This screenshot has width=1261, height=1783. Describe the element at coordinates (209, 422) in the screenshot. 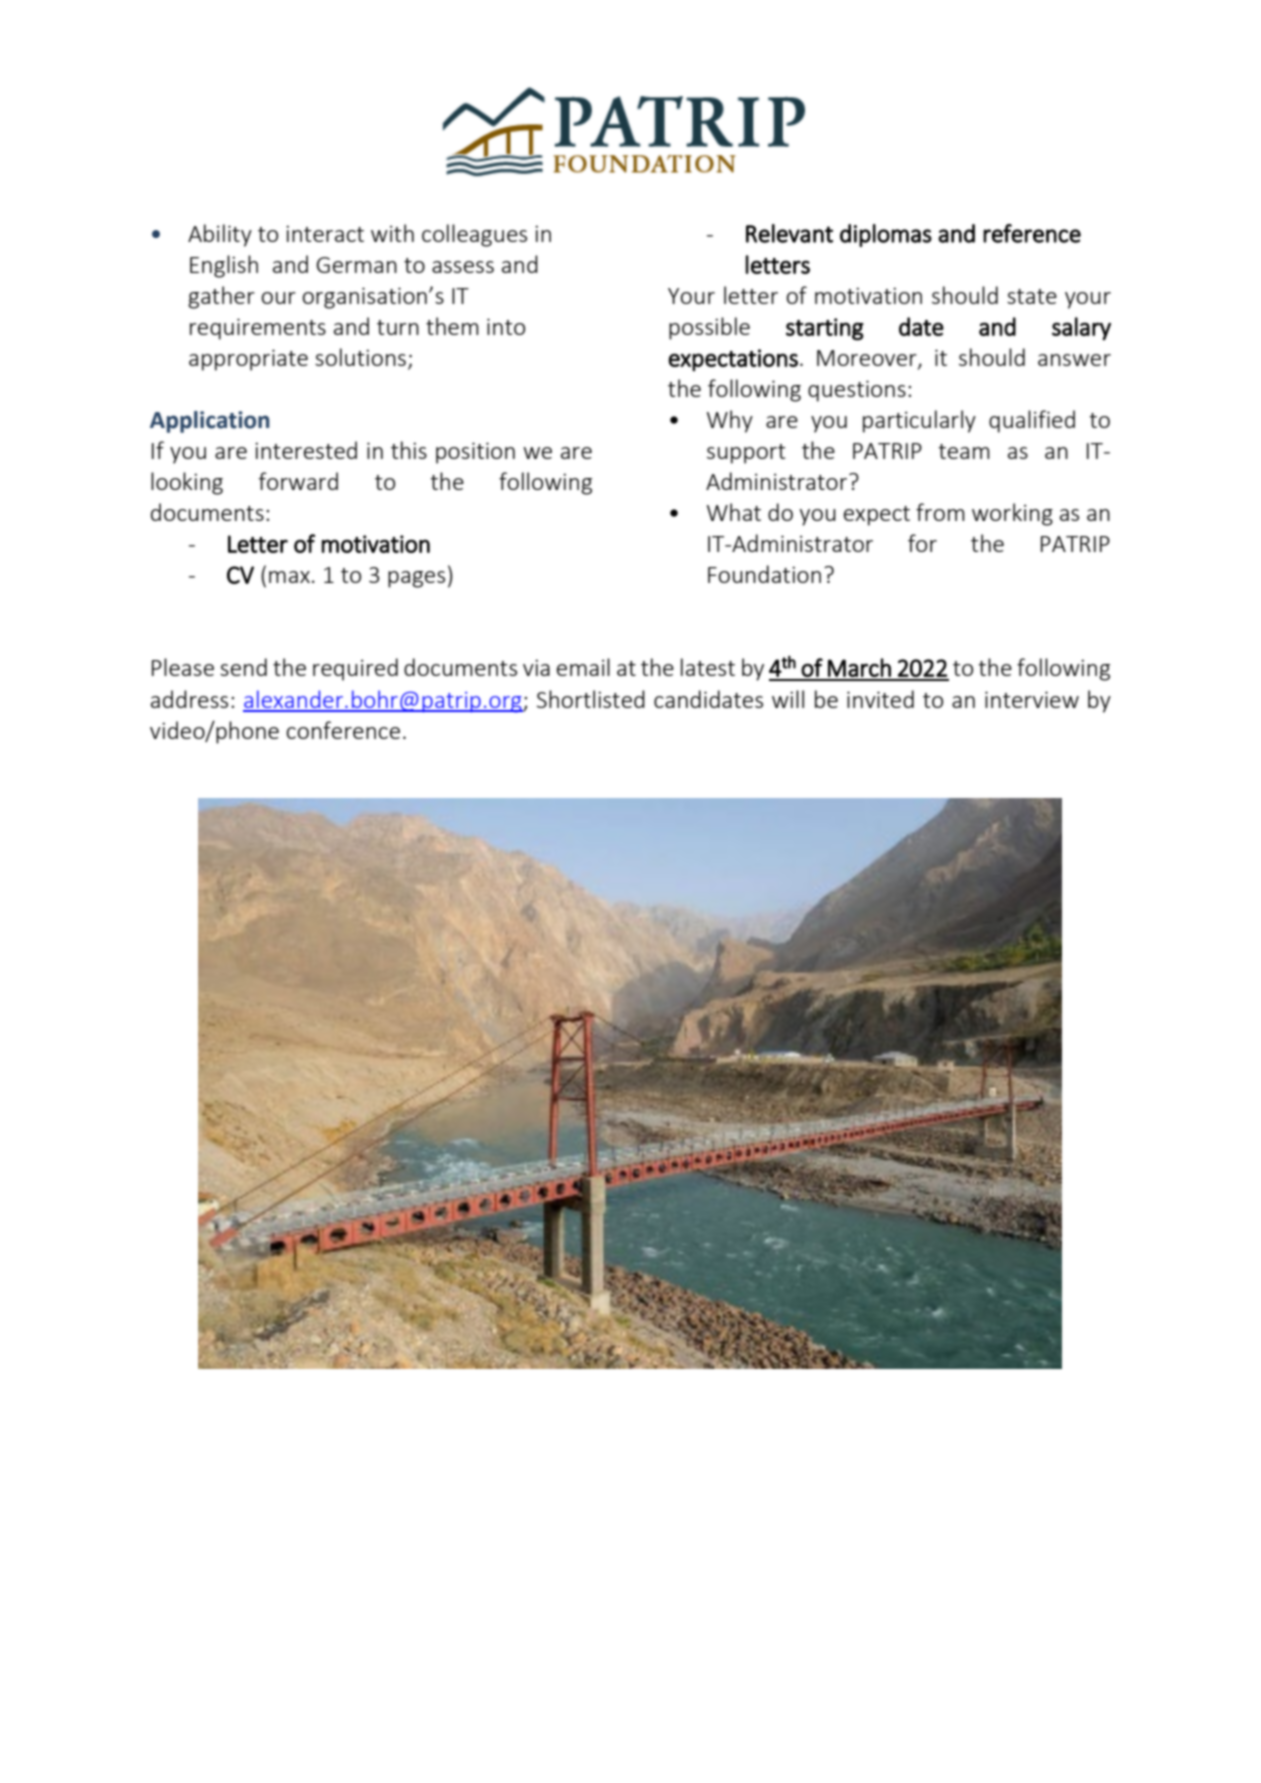

I see `Application` at that location.
